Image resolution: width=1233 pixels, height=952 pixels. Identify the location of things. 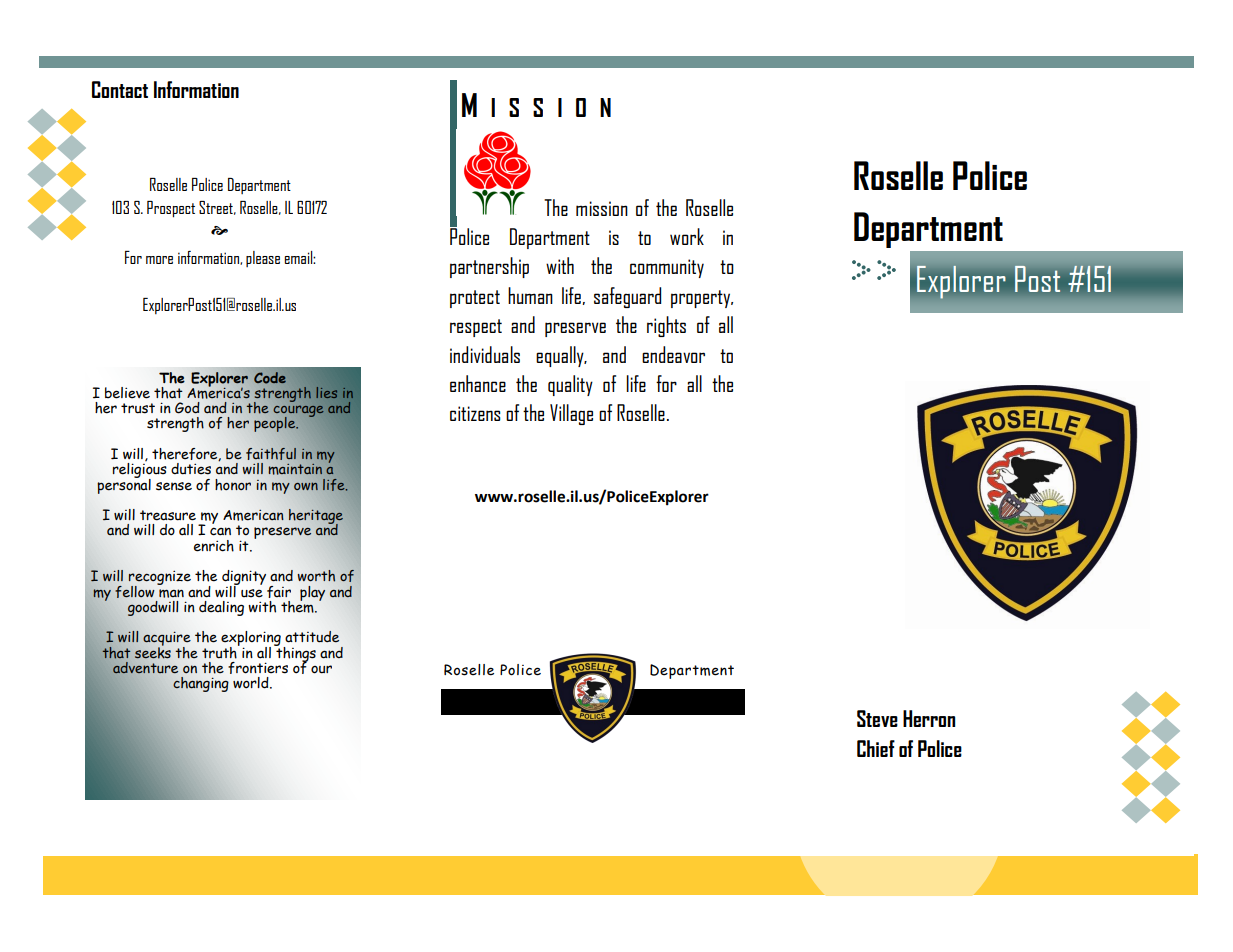
(295, 654).
